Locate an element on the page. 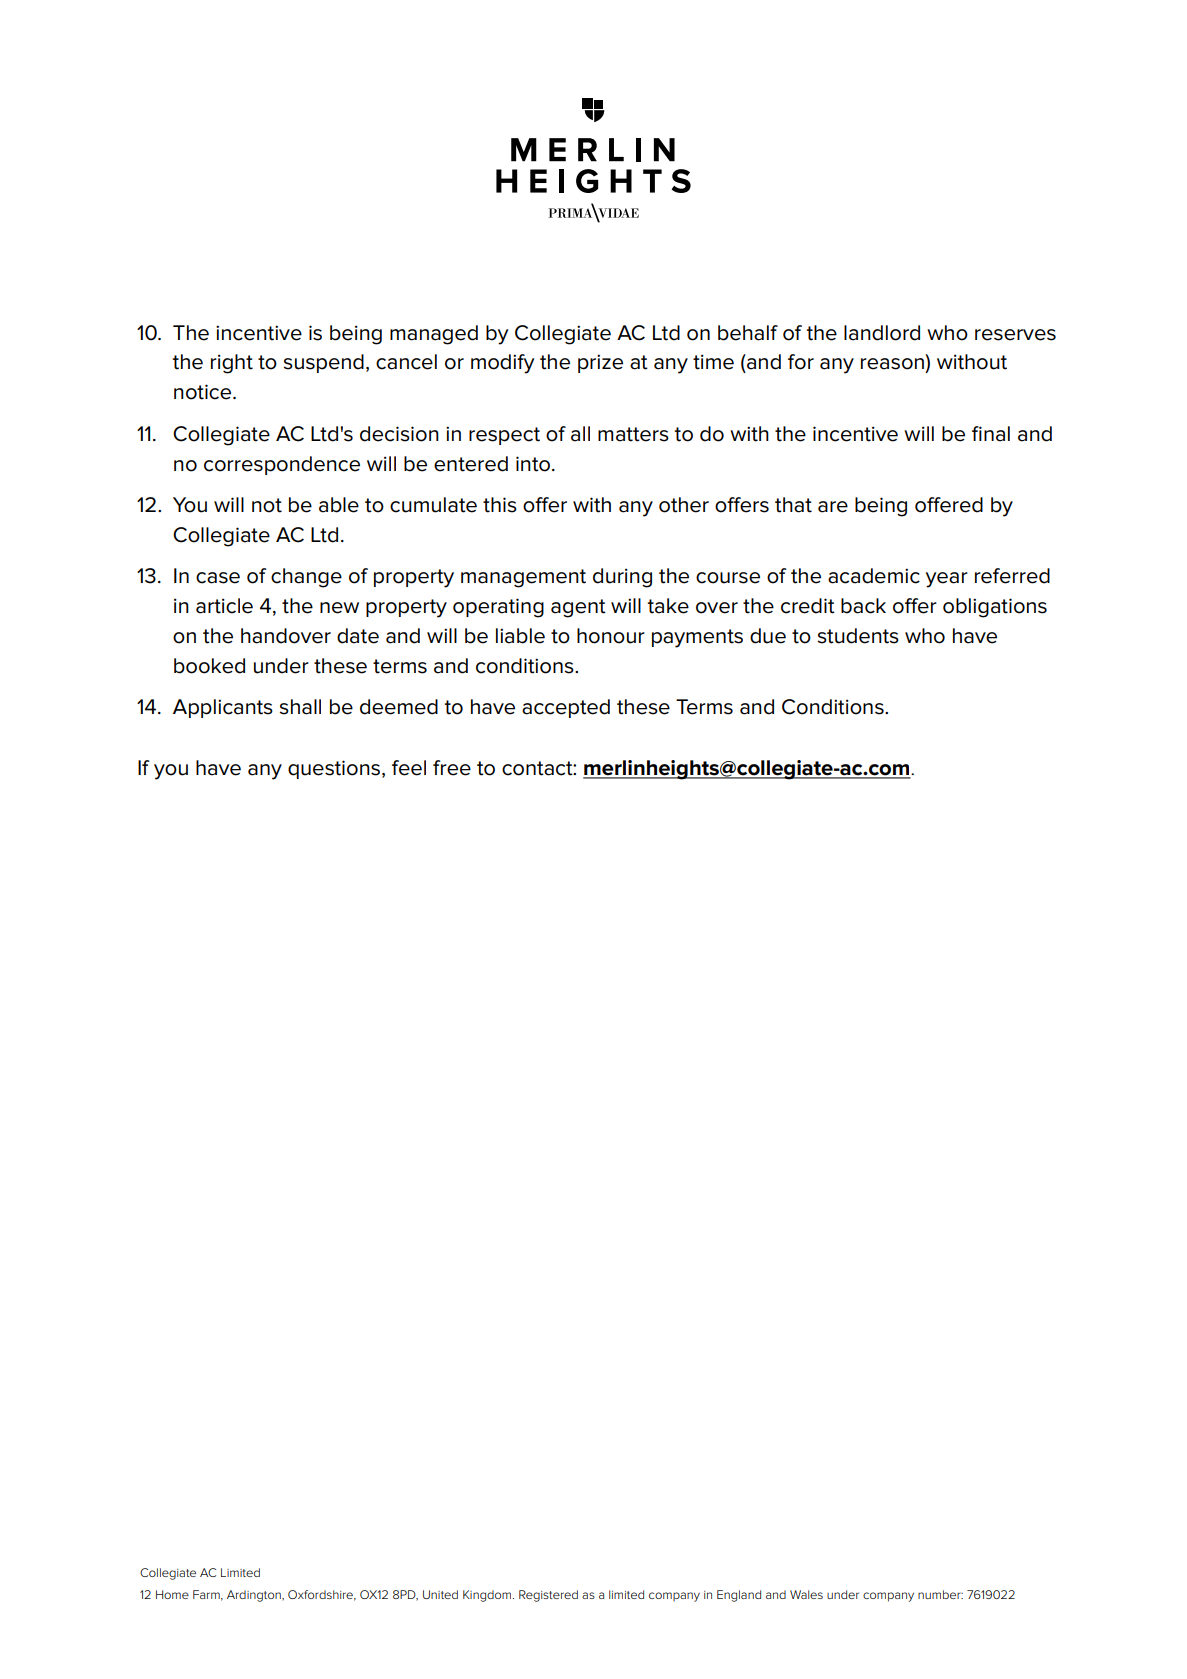  free is located at coordinates (452, 768).
